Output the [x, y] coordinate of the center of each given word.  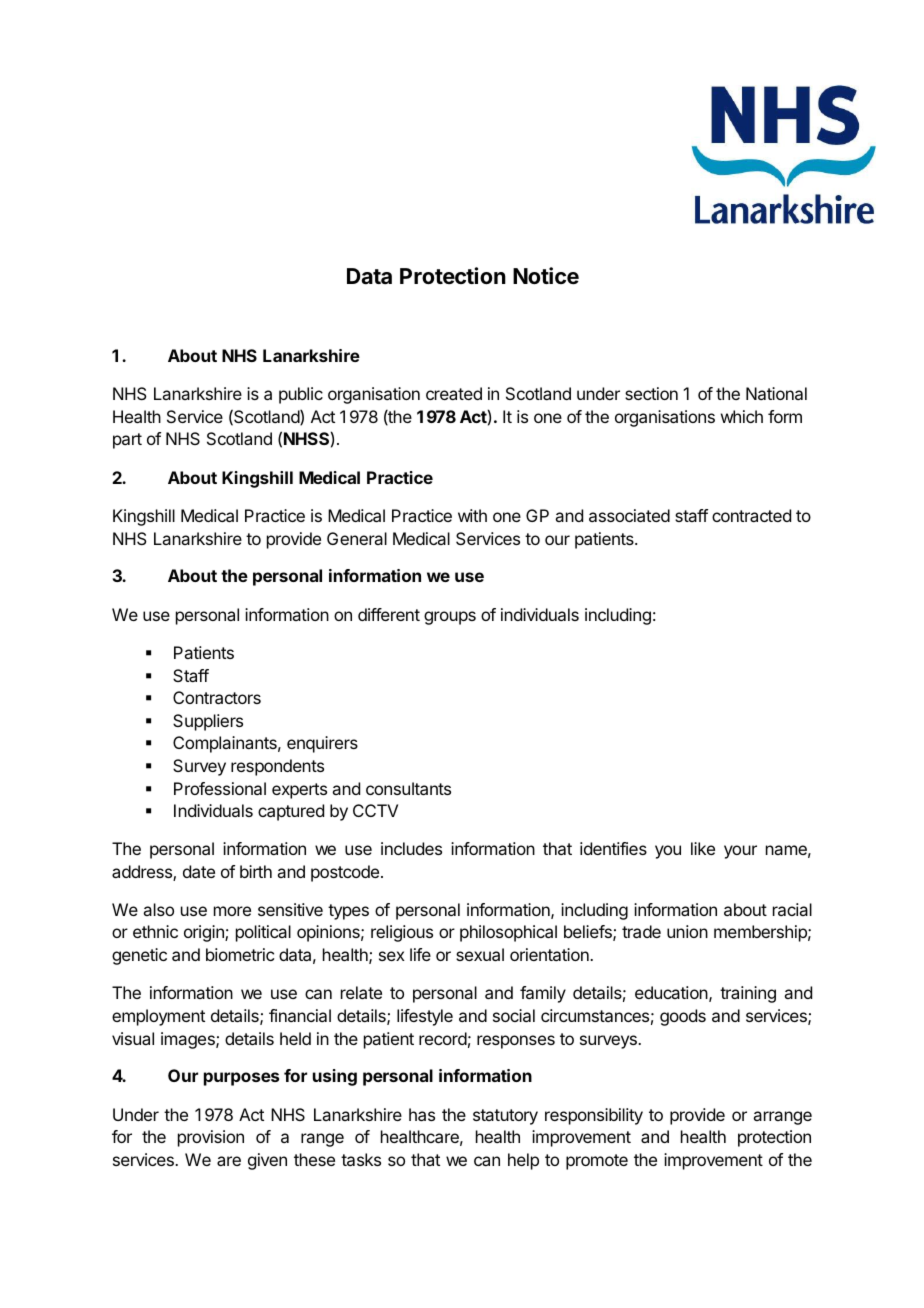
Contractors [217, 697]
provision [211, 1138]
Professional [220, 788]
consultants [408, 788]
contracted [751, 515]
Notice [546, 276]
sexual [480, 954]
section [651, 393]
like [703, 848]
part [127, 441]
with [472, 515]
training [748, 994]
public [301, 395]
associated [629, 515]
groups [450, 618]
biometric [240, 954]
